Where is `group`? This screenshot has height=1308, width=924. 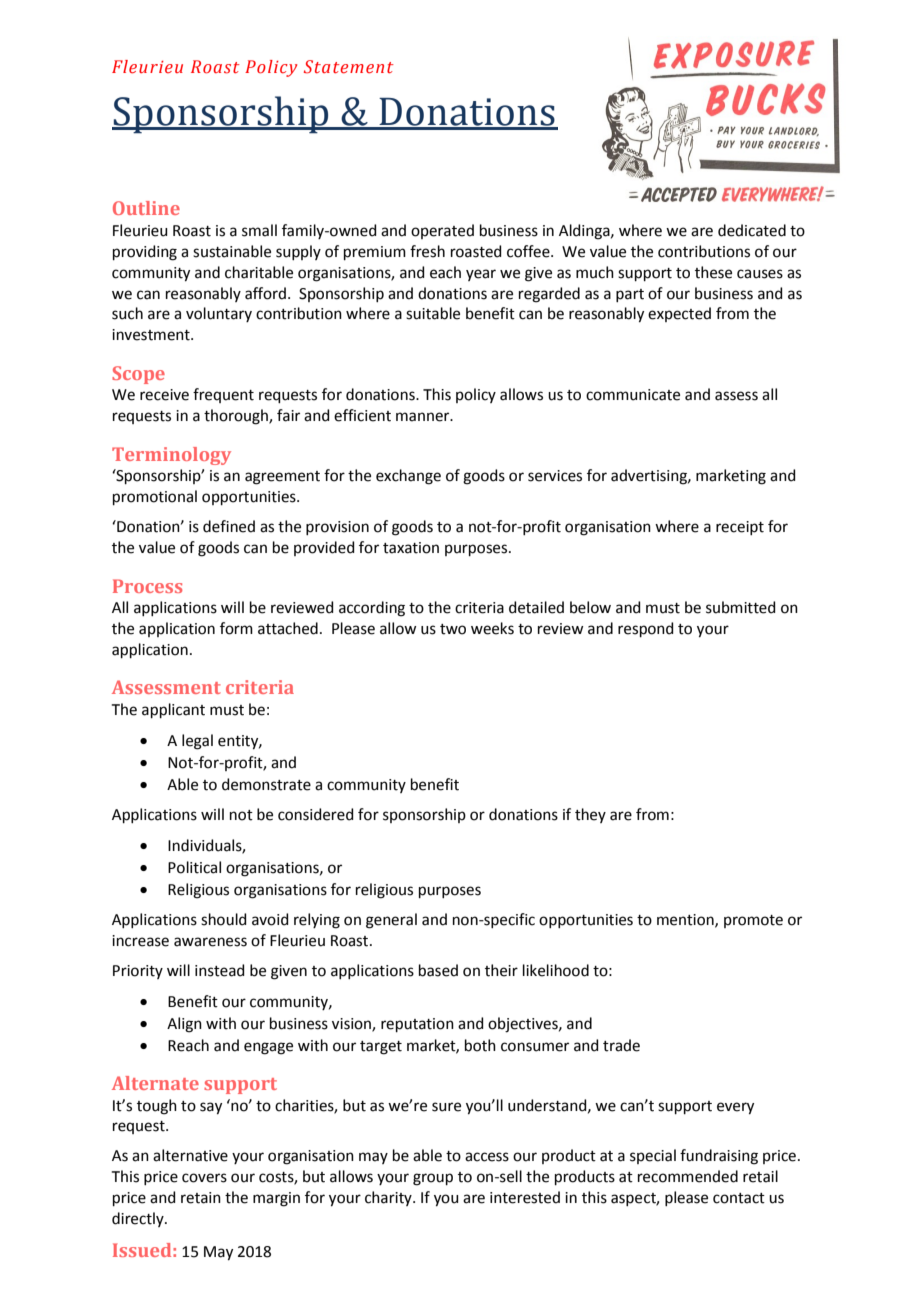
group is located at coordinates (433, 1179).
